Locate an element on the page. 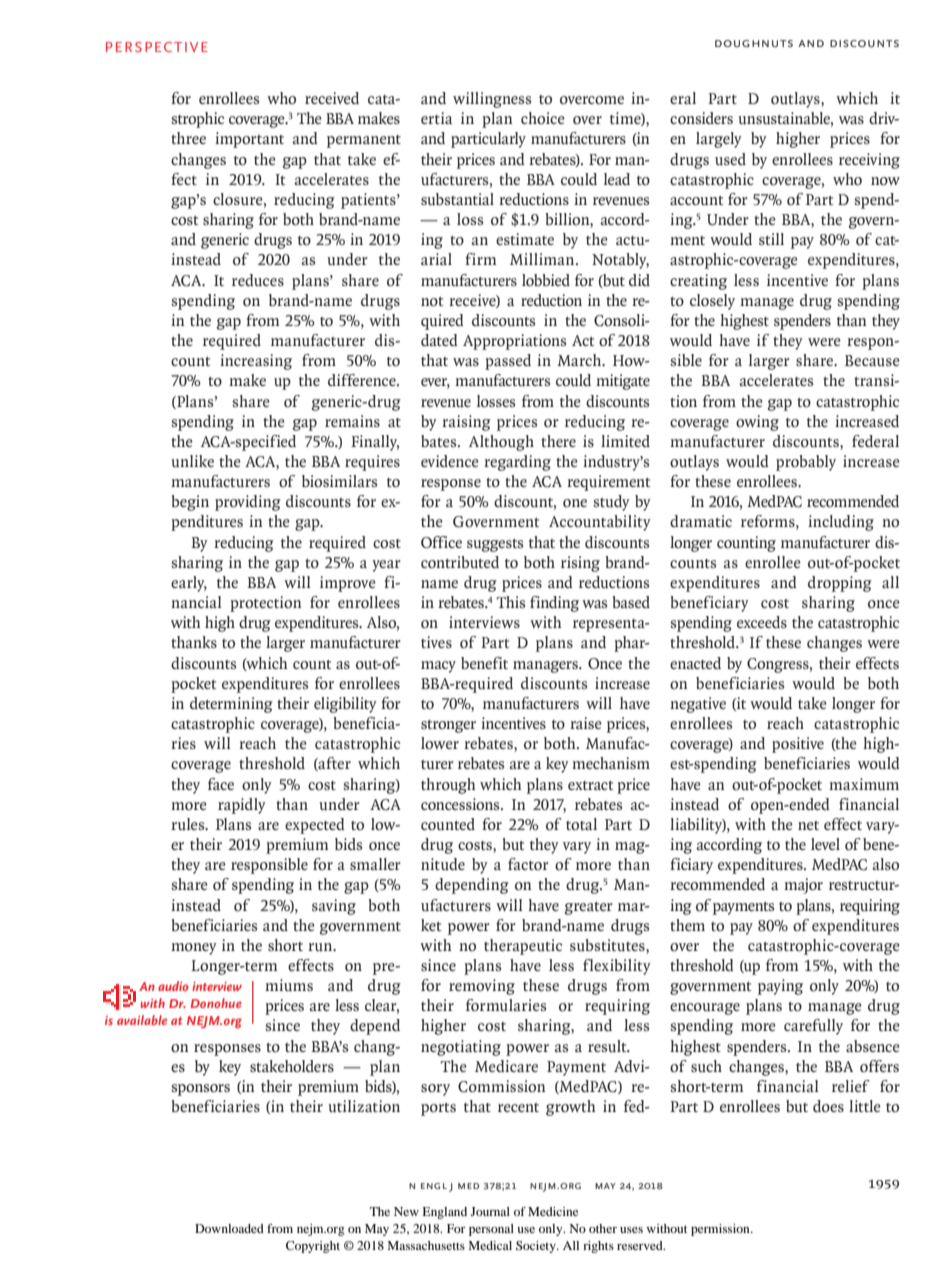  positive is located at coordinates (798, 745).
